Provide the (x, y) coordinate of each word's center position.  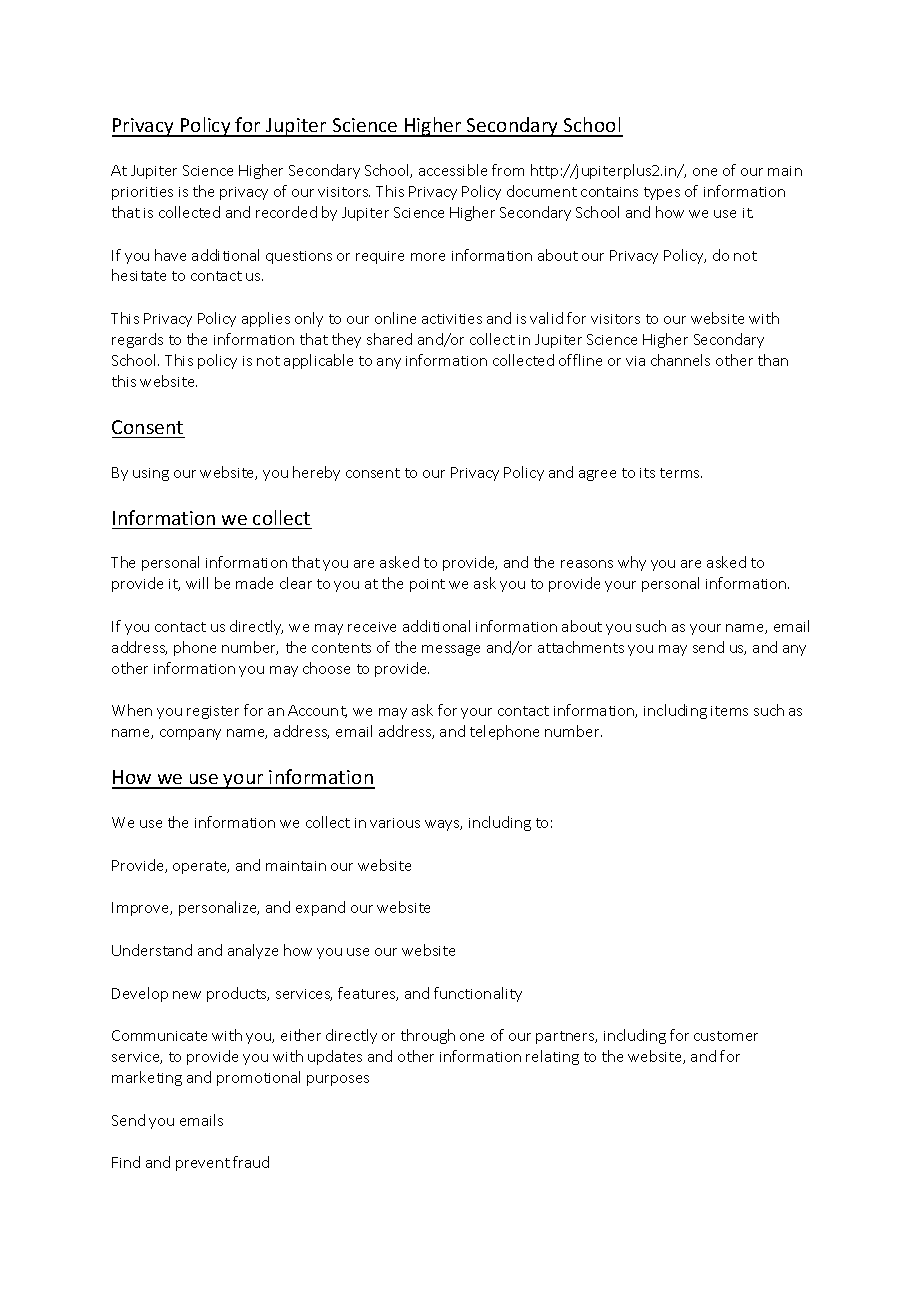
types (662, 193)
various (395, 823)
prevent (203, 1164)
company (190, 734)
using (151, 474)
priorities (142, 193)
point (427, 585)
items (729, 711)
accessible (453, 170)
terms (681, 473)
